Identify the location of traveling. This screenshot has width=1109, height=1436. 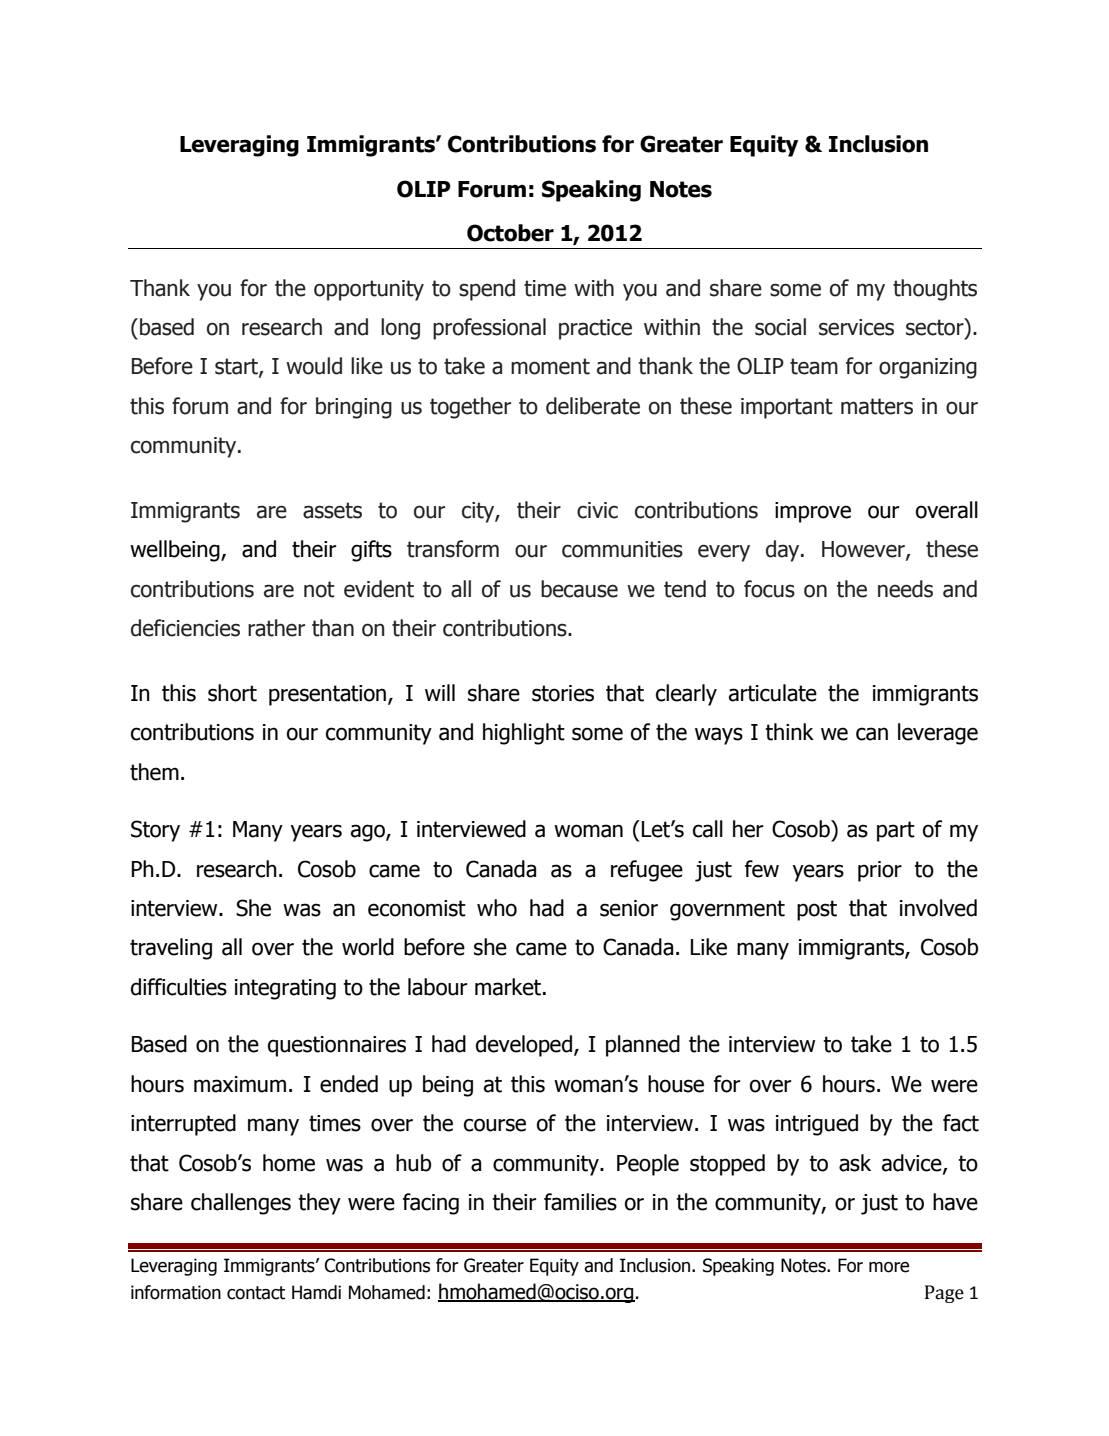
(171, 949).
